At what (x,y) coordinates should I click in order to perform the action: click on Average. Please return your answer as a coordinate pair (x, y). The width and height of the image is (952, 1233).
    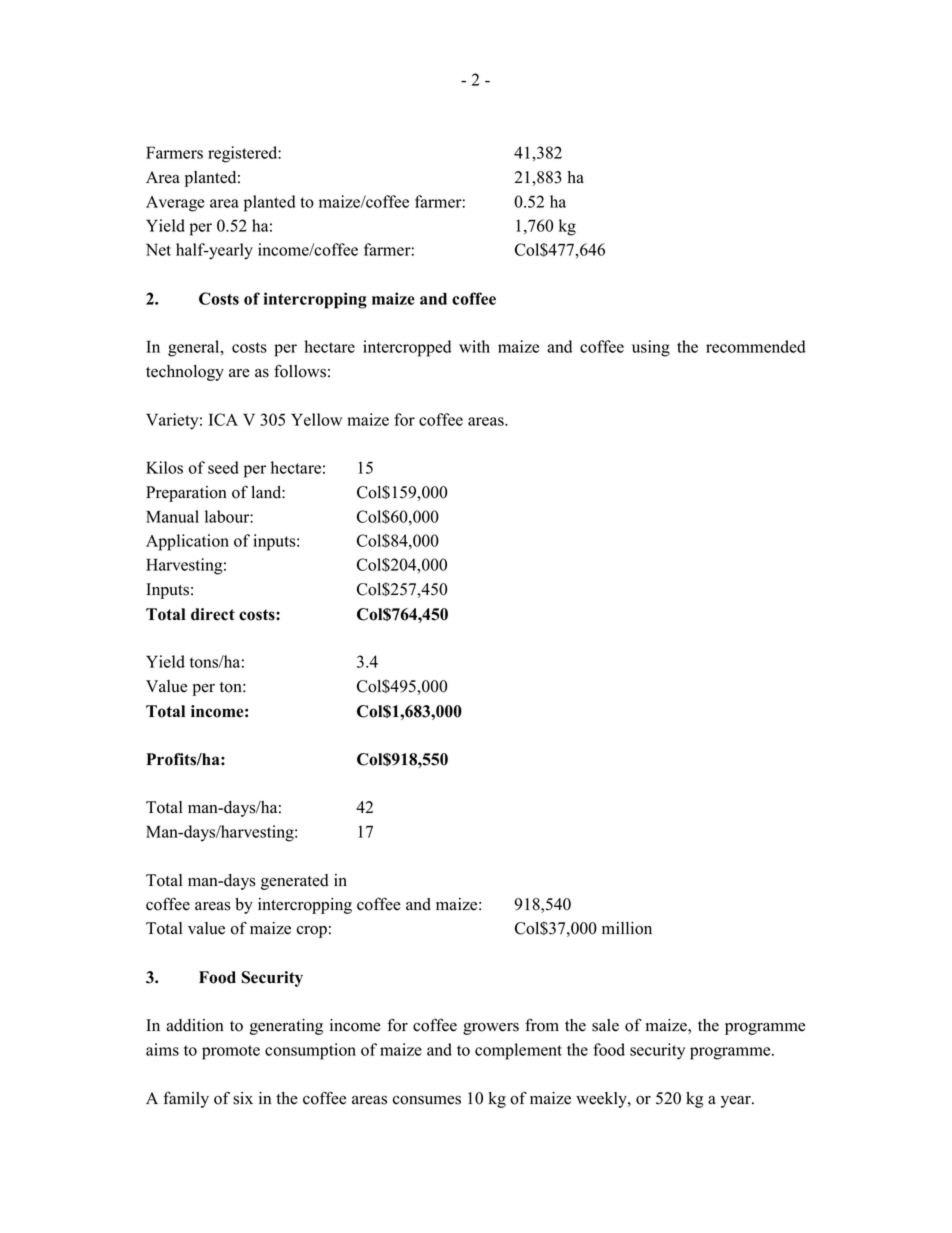
    Looking at the image, I should click on (175, 204).
